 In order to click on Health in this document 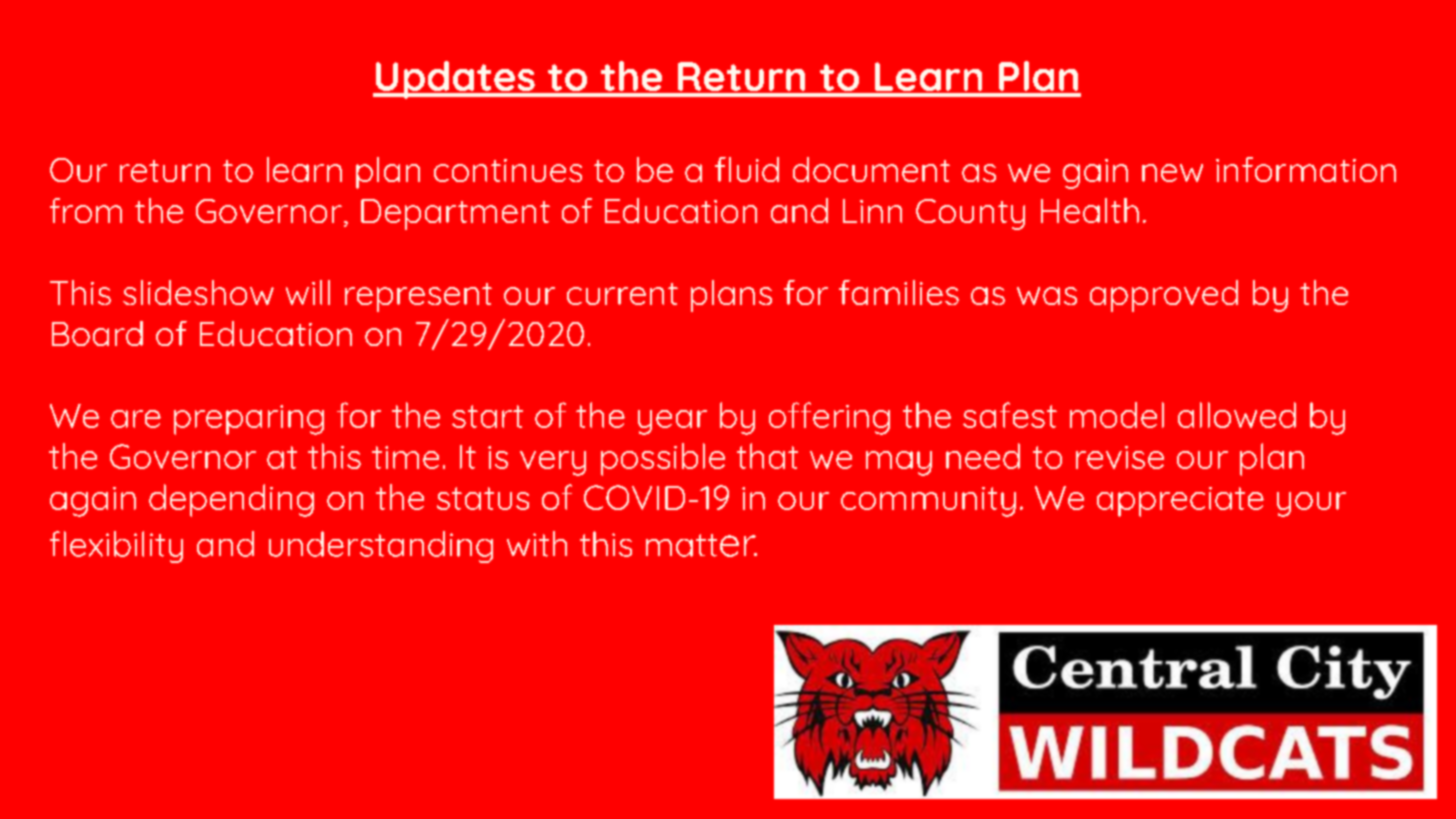, I will do `click(1090, 210)`.
